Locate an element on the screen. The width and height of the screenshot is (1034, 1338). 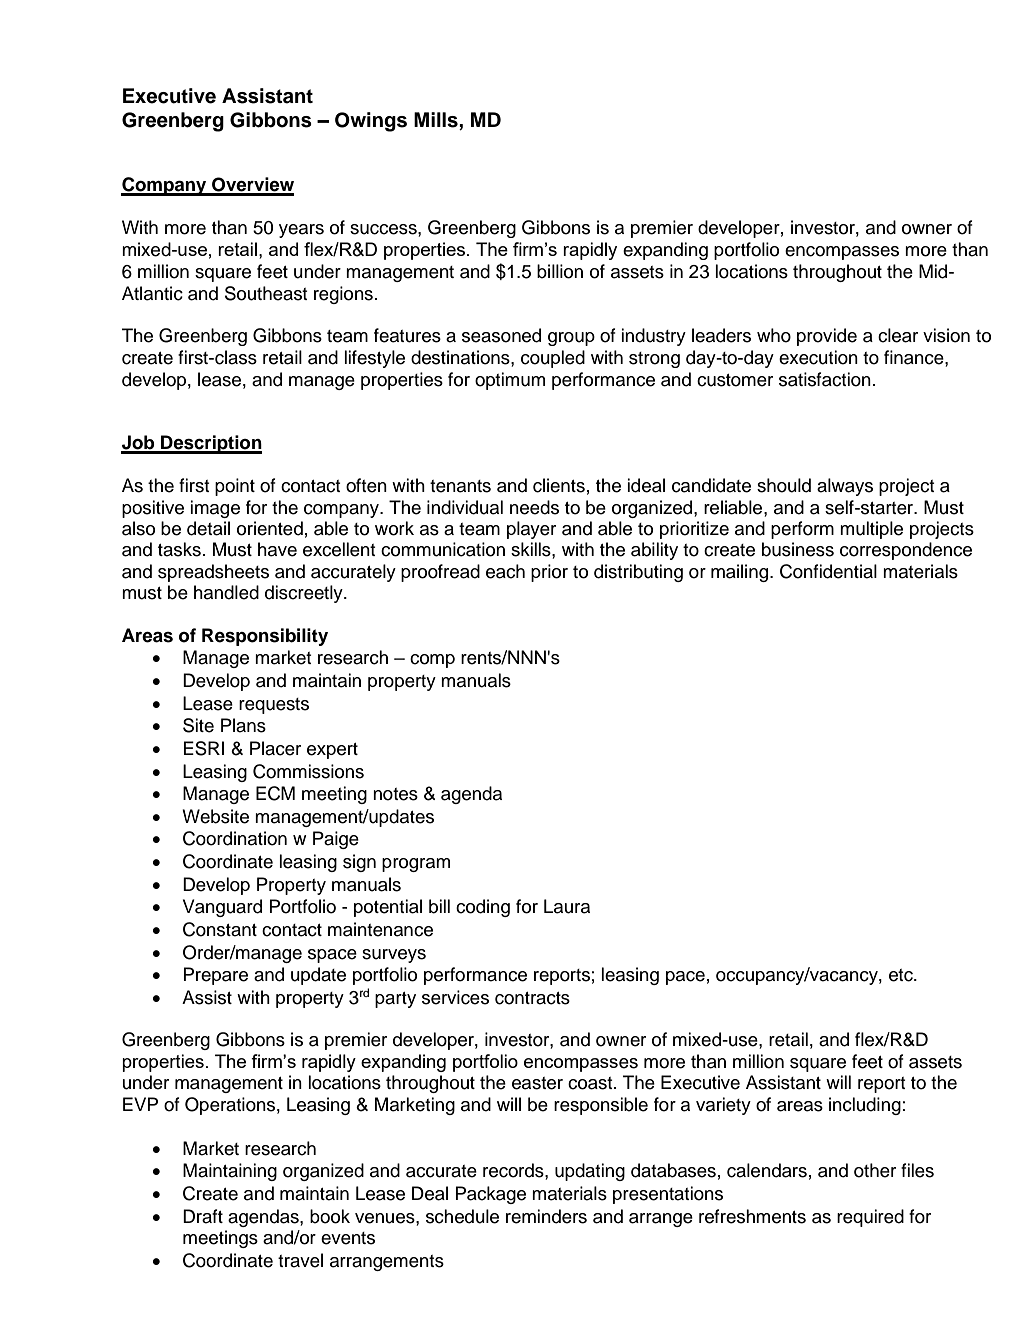
Confidential is located at coordinates (828, 571).
